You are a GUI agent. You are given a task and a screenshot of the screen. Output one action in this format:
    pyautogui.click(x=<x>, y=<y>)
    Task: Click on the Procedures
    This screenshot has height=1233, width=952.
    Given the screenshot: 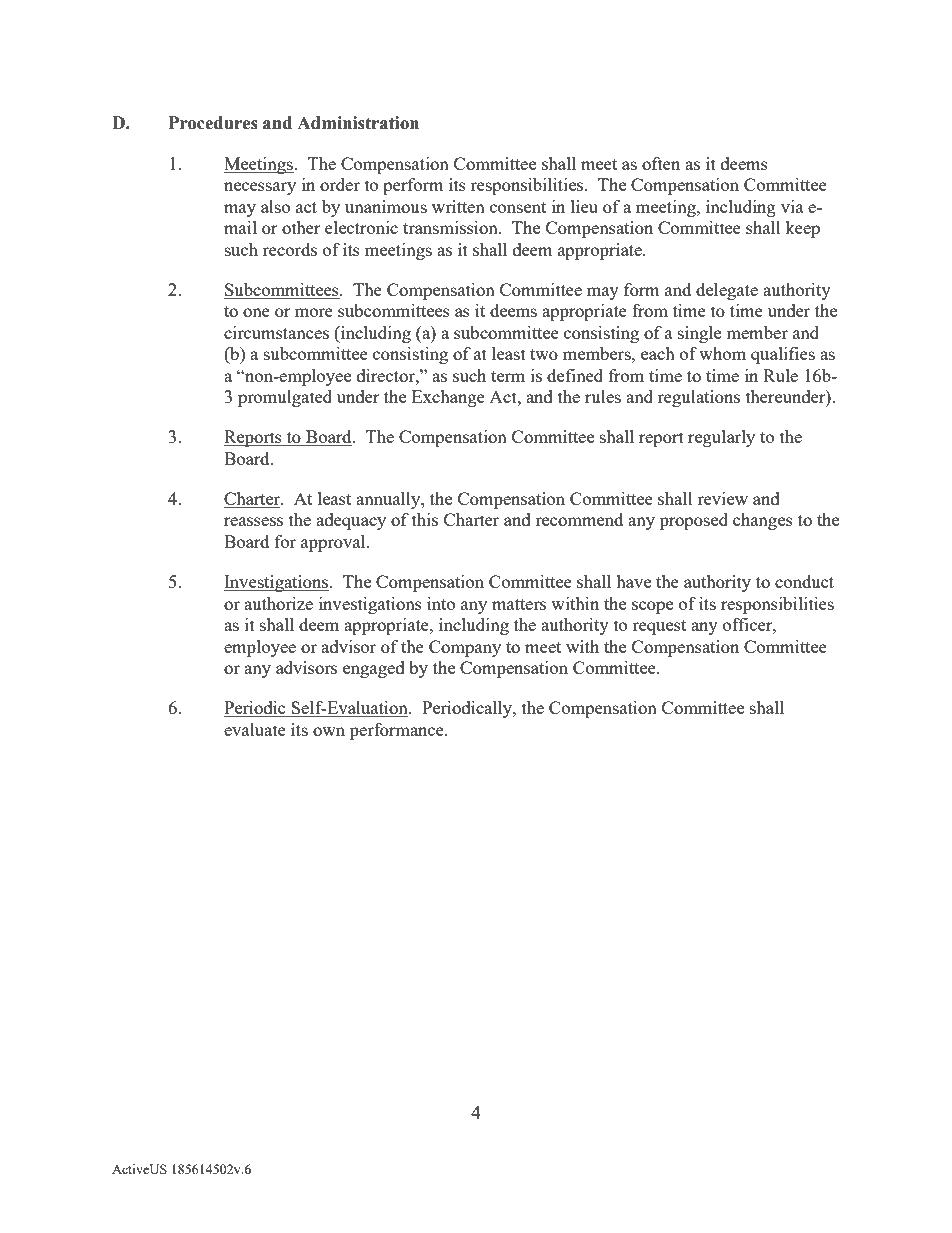 What is the action you would take?
    pyautogui.click(x=213, y=123)
